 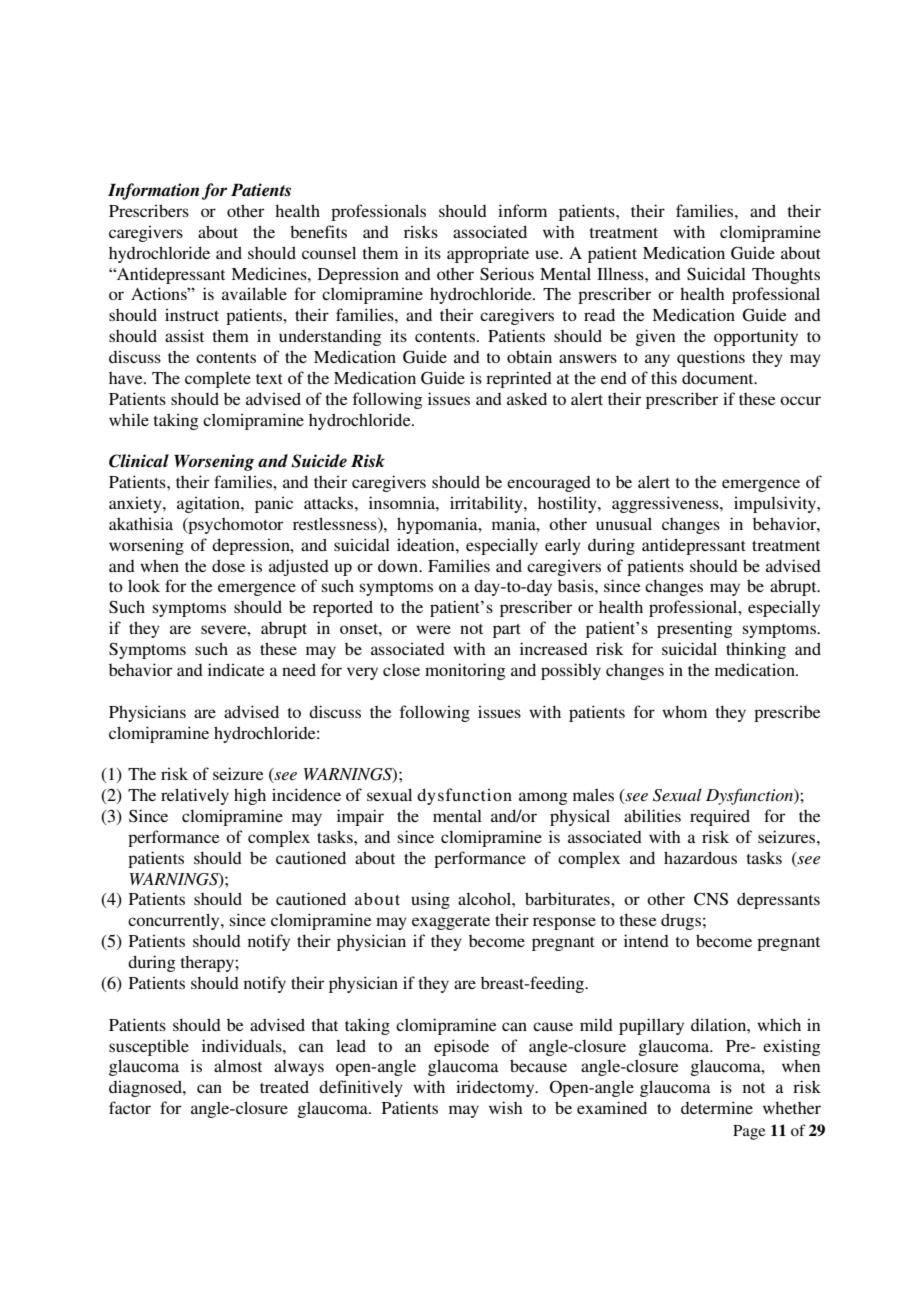 What do you see at coordinates (666, 504) in the page?
I see `aggressiveness` at bounding box center [666, 504].
